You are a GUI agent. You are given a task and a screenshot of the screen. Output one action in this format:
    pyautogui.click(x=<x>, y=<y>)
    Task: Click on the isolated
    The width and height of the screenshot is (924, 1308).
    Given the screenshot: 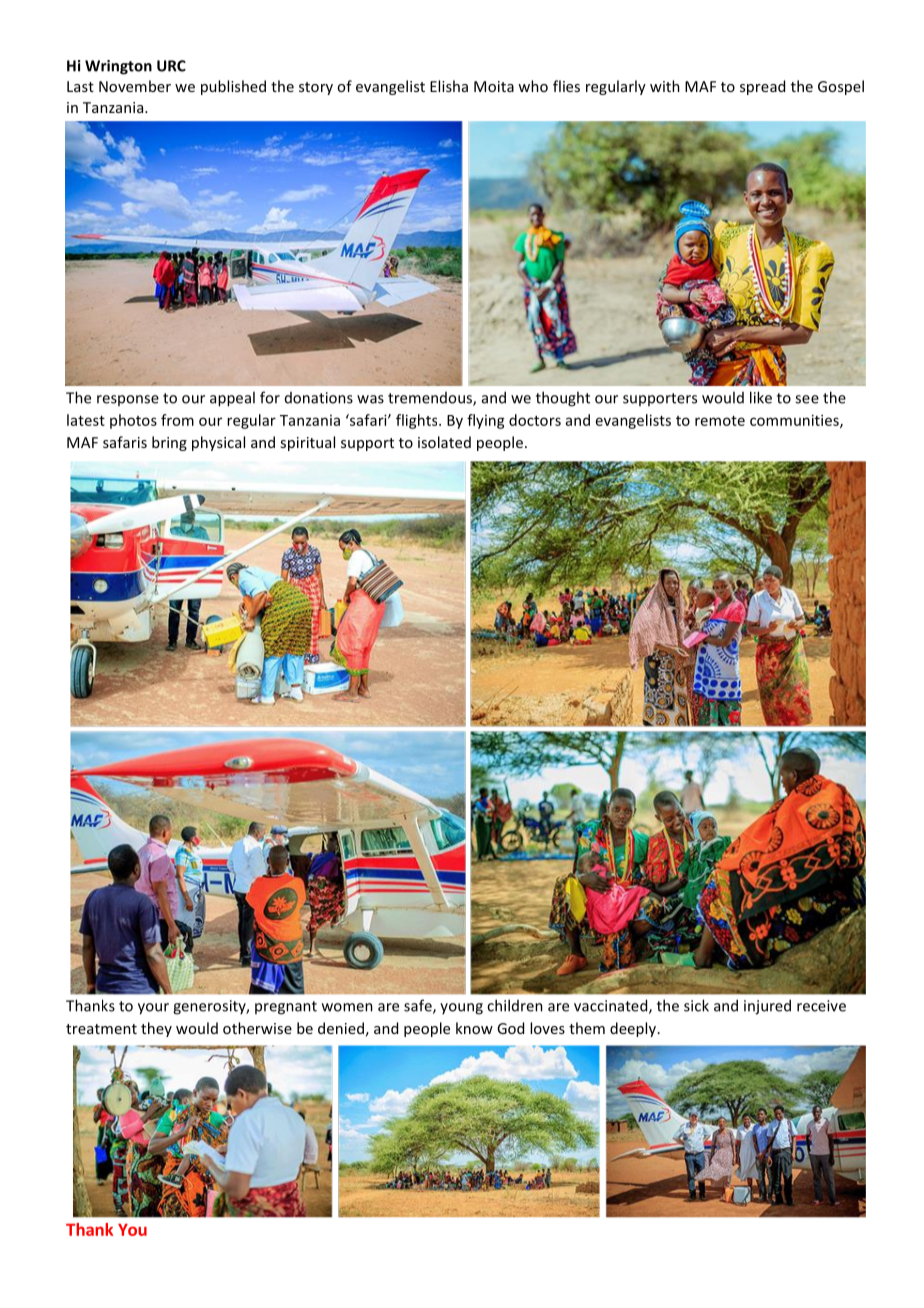 What is the action you would take?
    pyautogui.click(x=444, y=442)
